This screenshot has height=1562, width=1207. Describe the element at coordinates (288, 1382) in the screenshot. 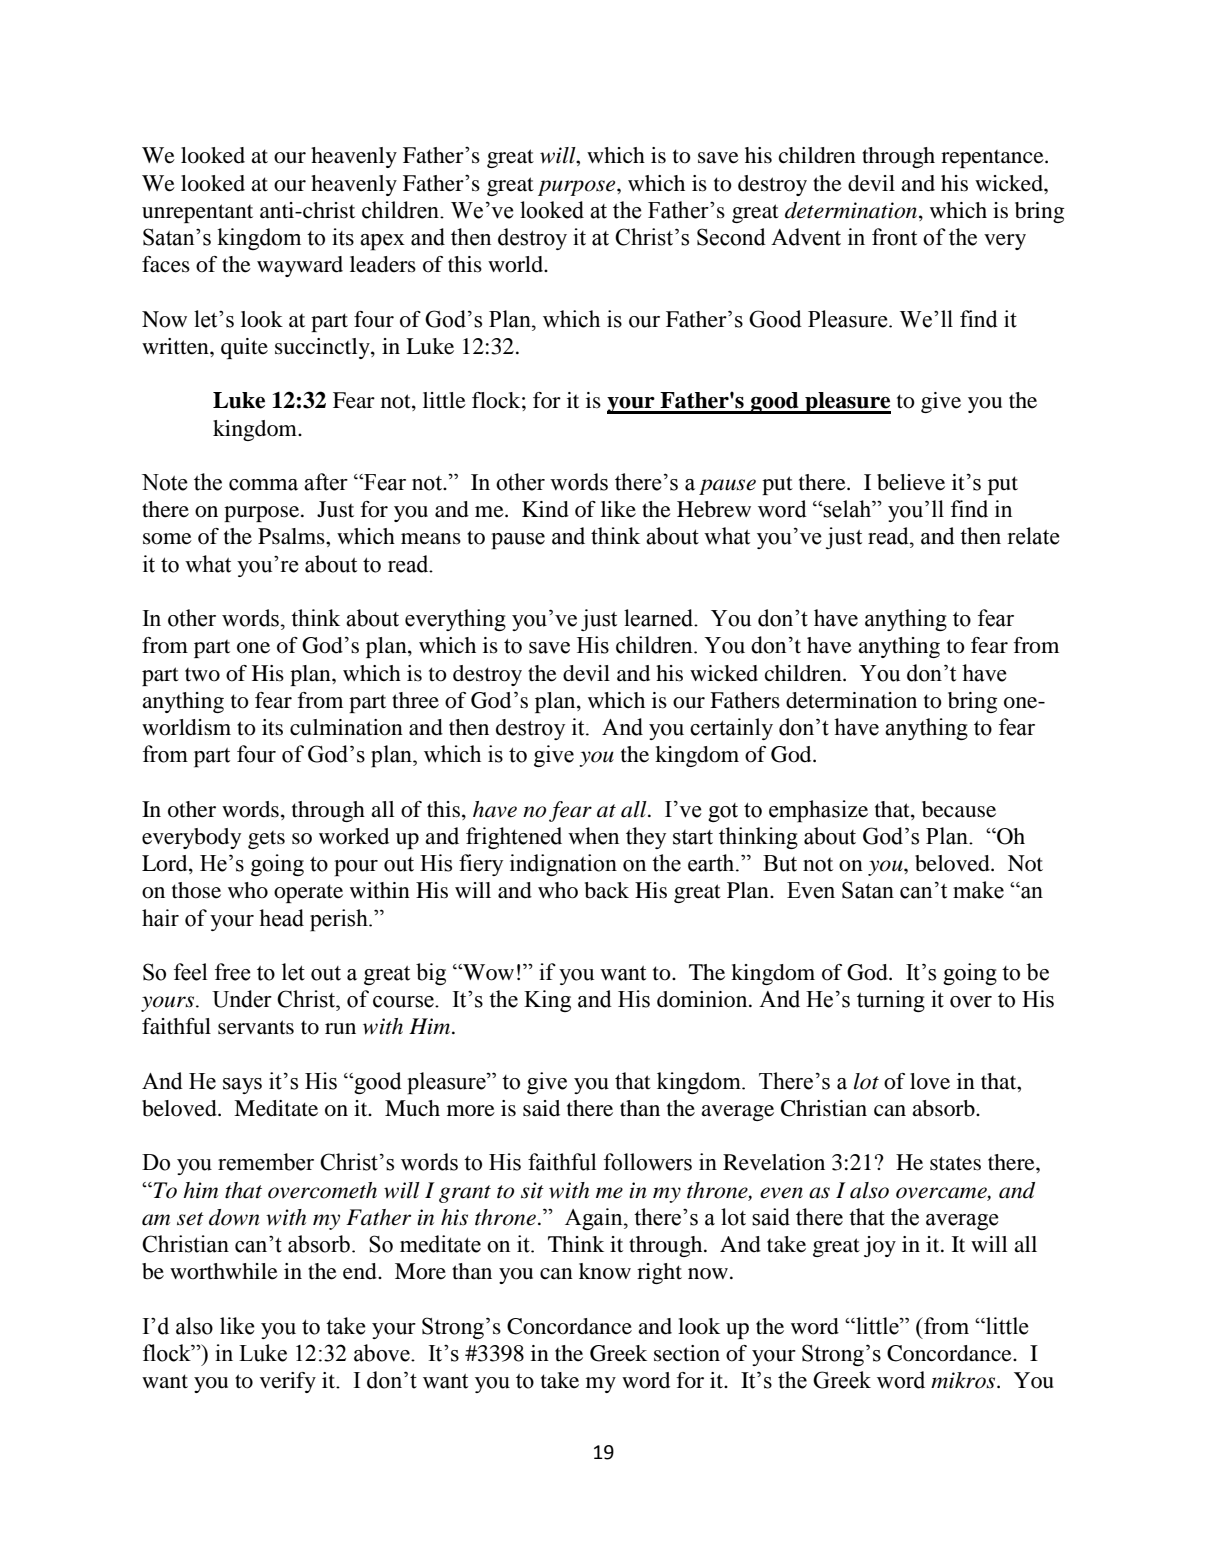

I see `verify` at that location.
